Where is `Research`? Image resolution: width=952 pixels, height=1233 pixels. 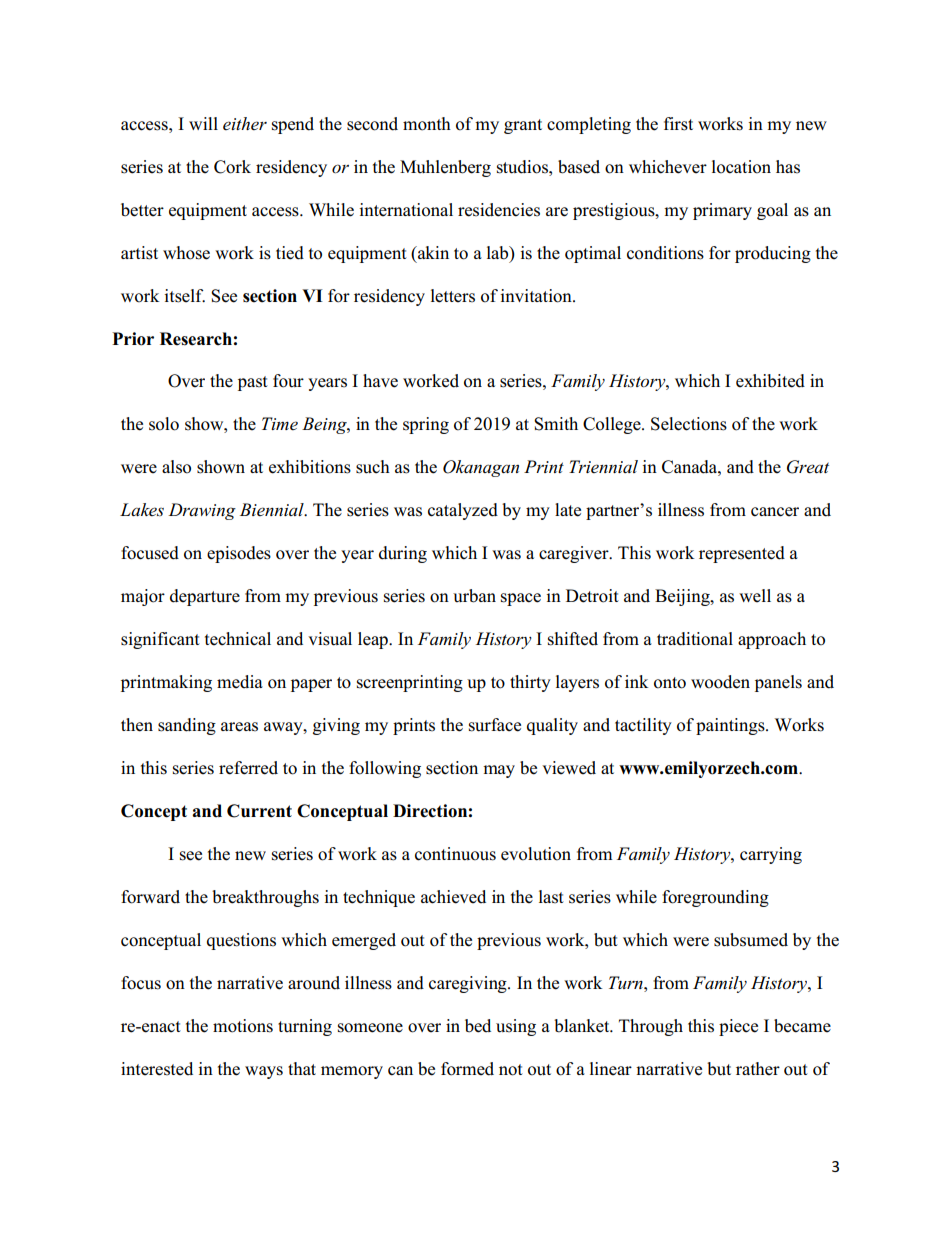
Research is located at coordinates (196, 339).
